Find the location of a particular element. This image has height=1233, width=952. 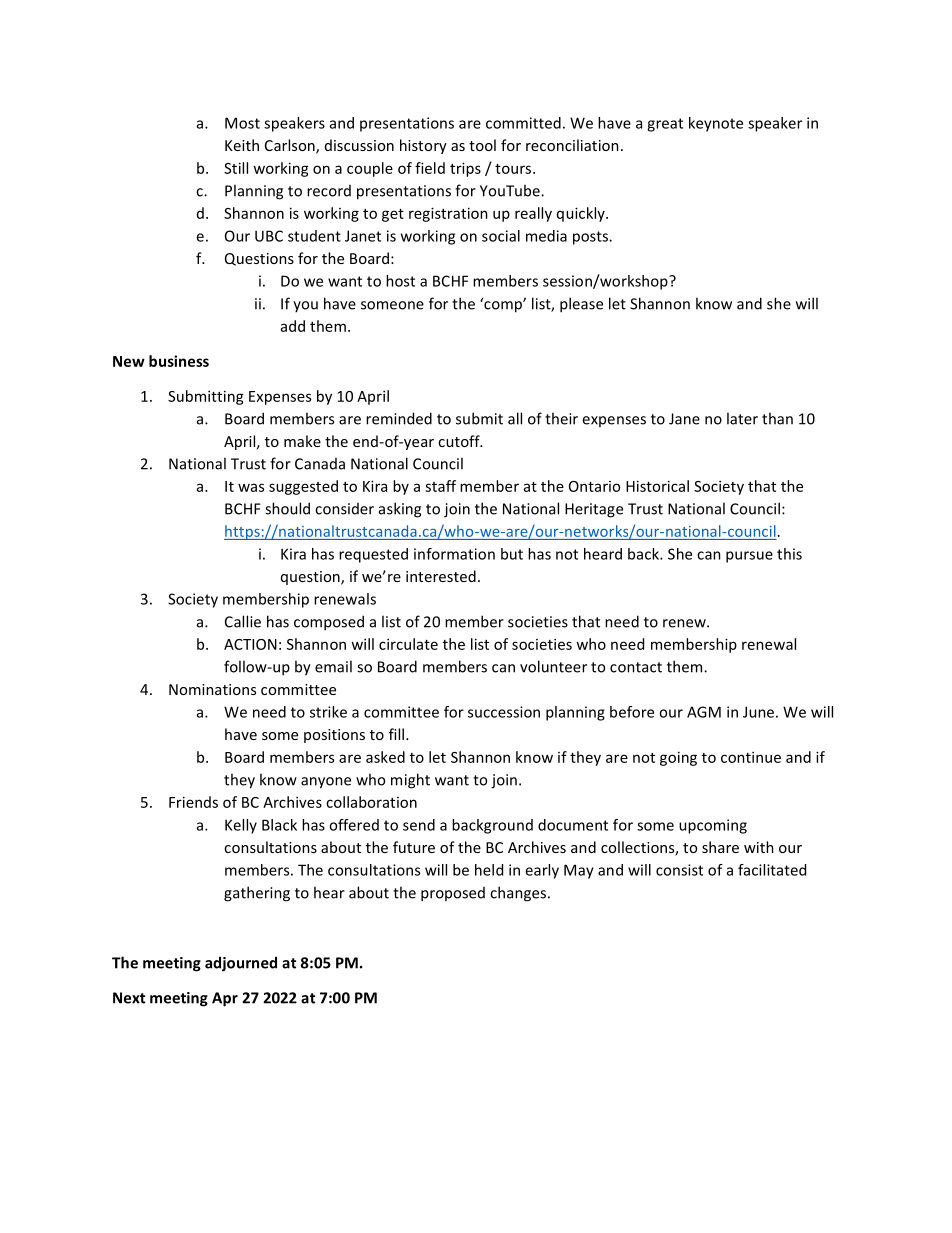

proposed is located at coordinates (453, 894).
